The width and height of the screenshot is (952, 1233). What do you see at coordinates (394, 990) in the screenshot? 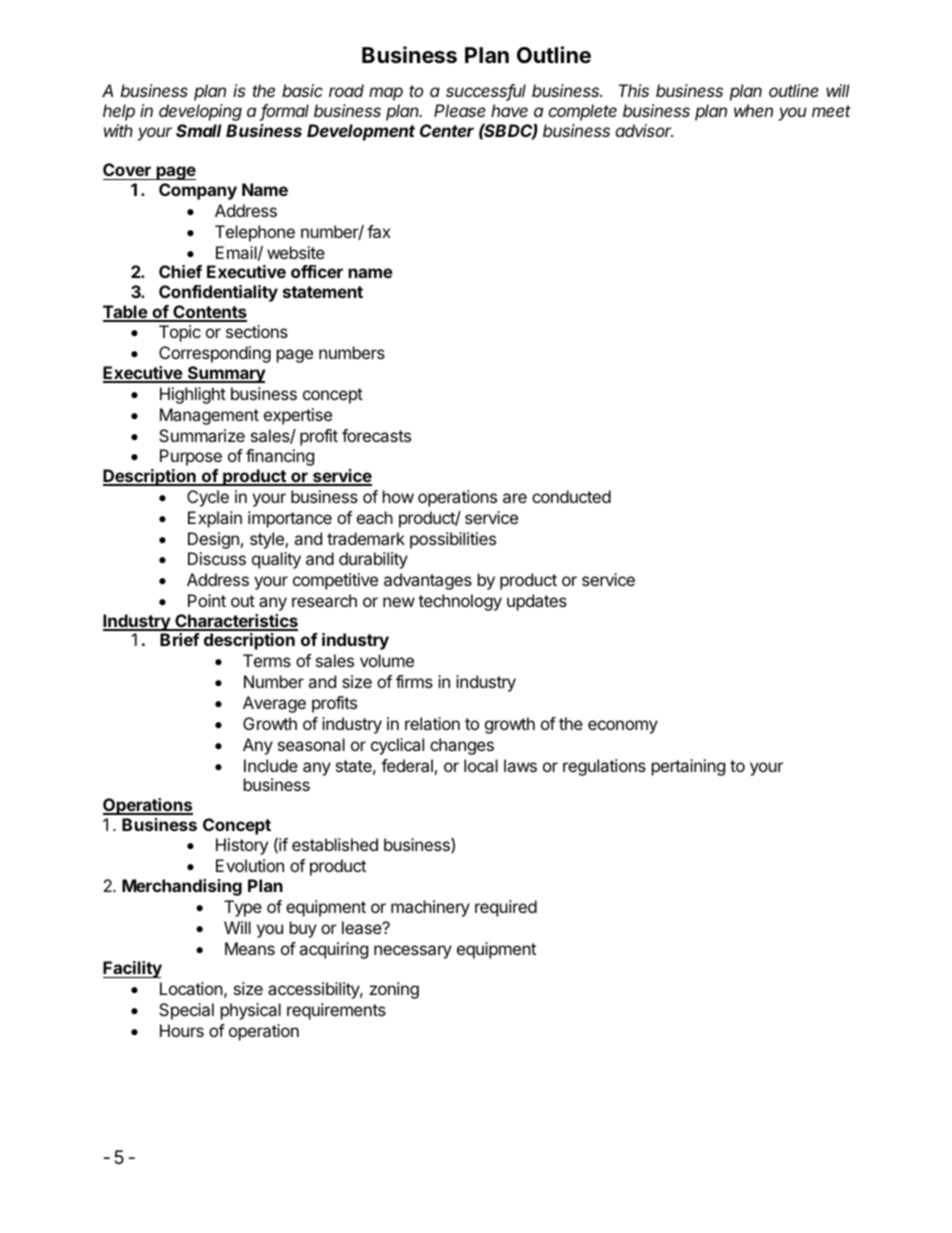
I see `zoning` at bounding box center [394, 990].
